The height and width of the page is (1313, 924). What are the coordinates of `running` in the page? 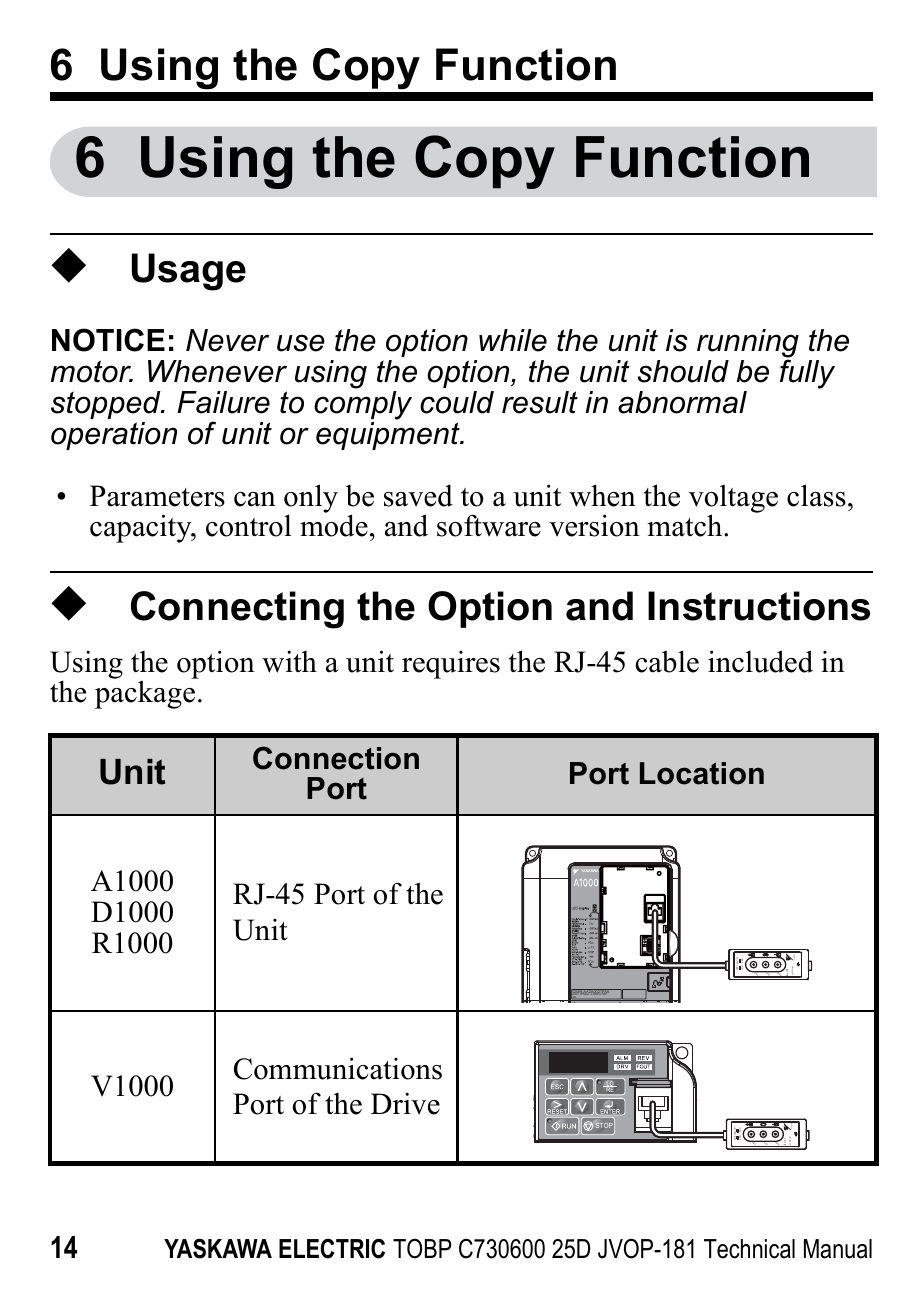 It's located at (748, 345).
